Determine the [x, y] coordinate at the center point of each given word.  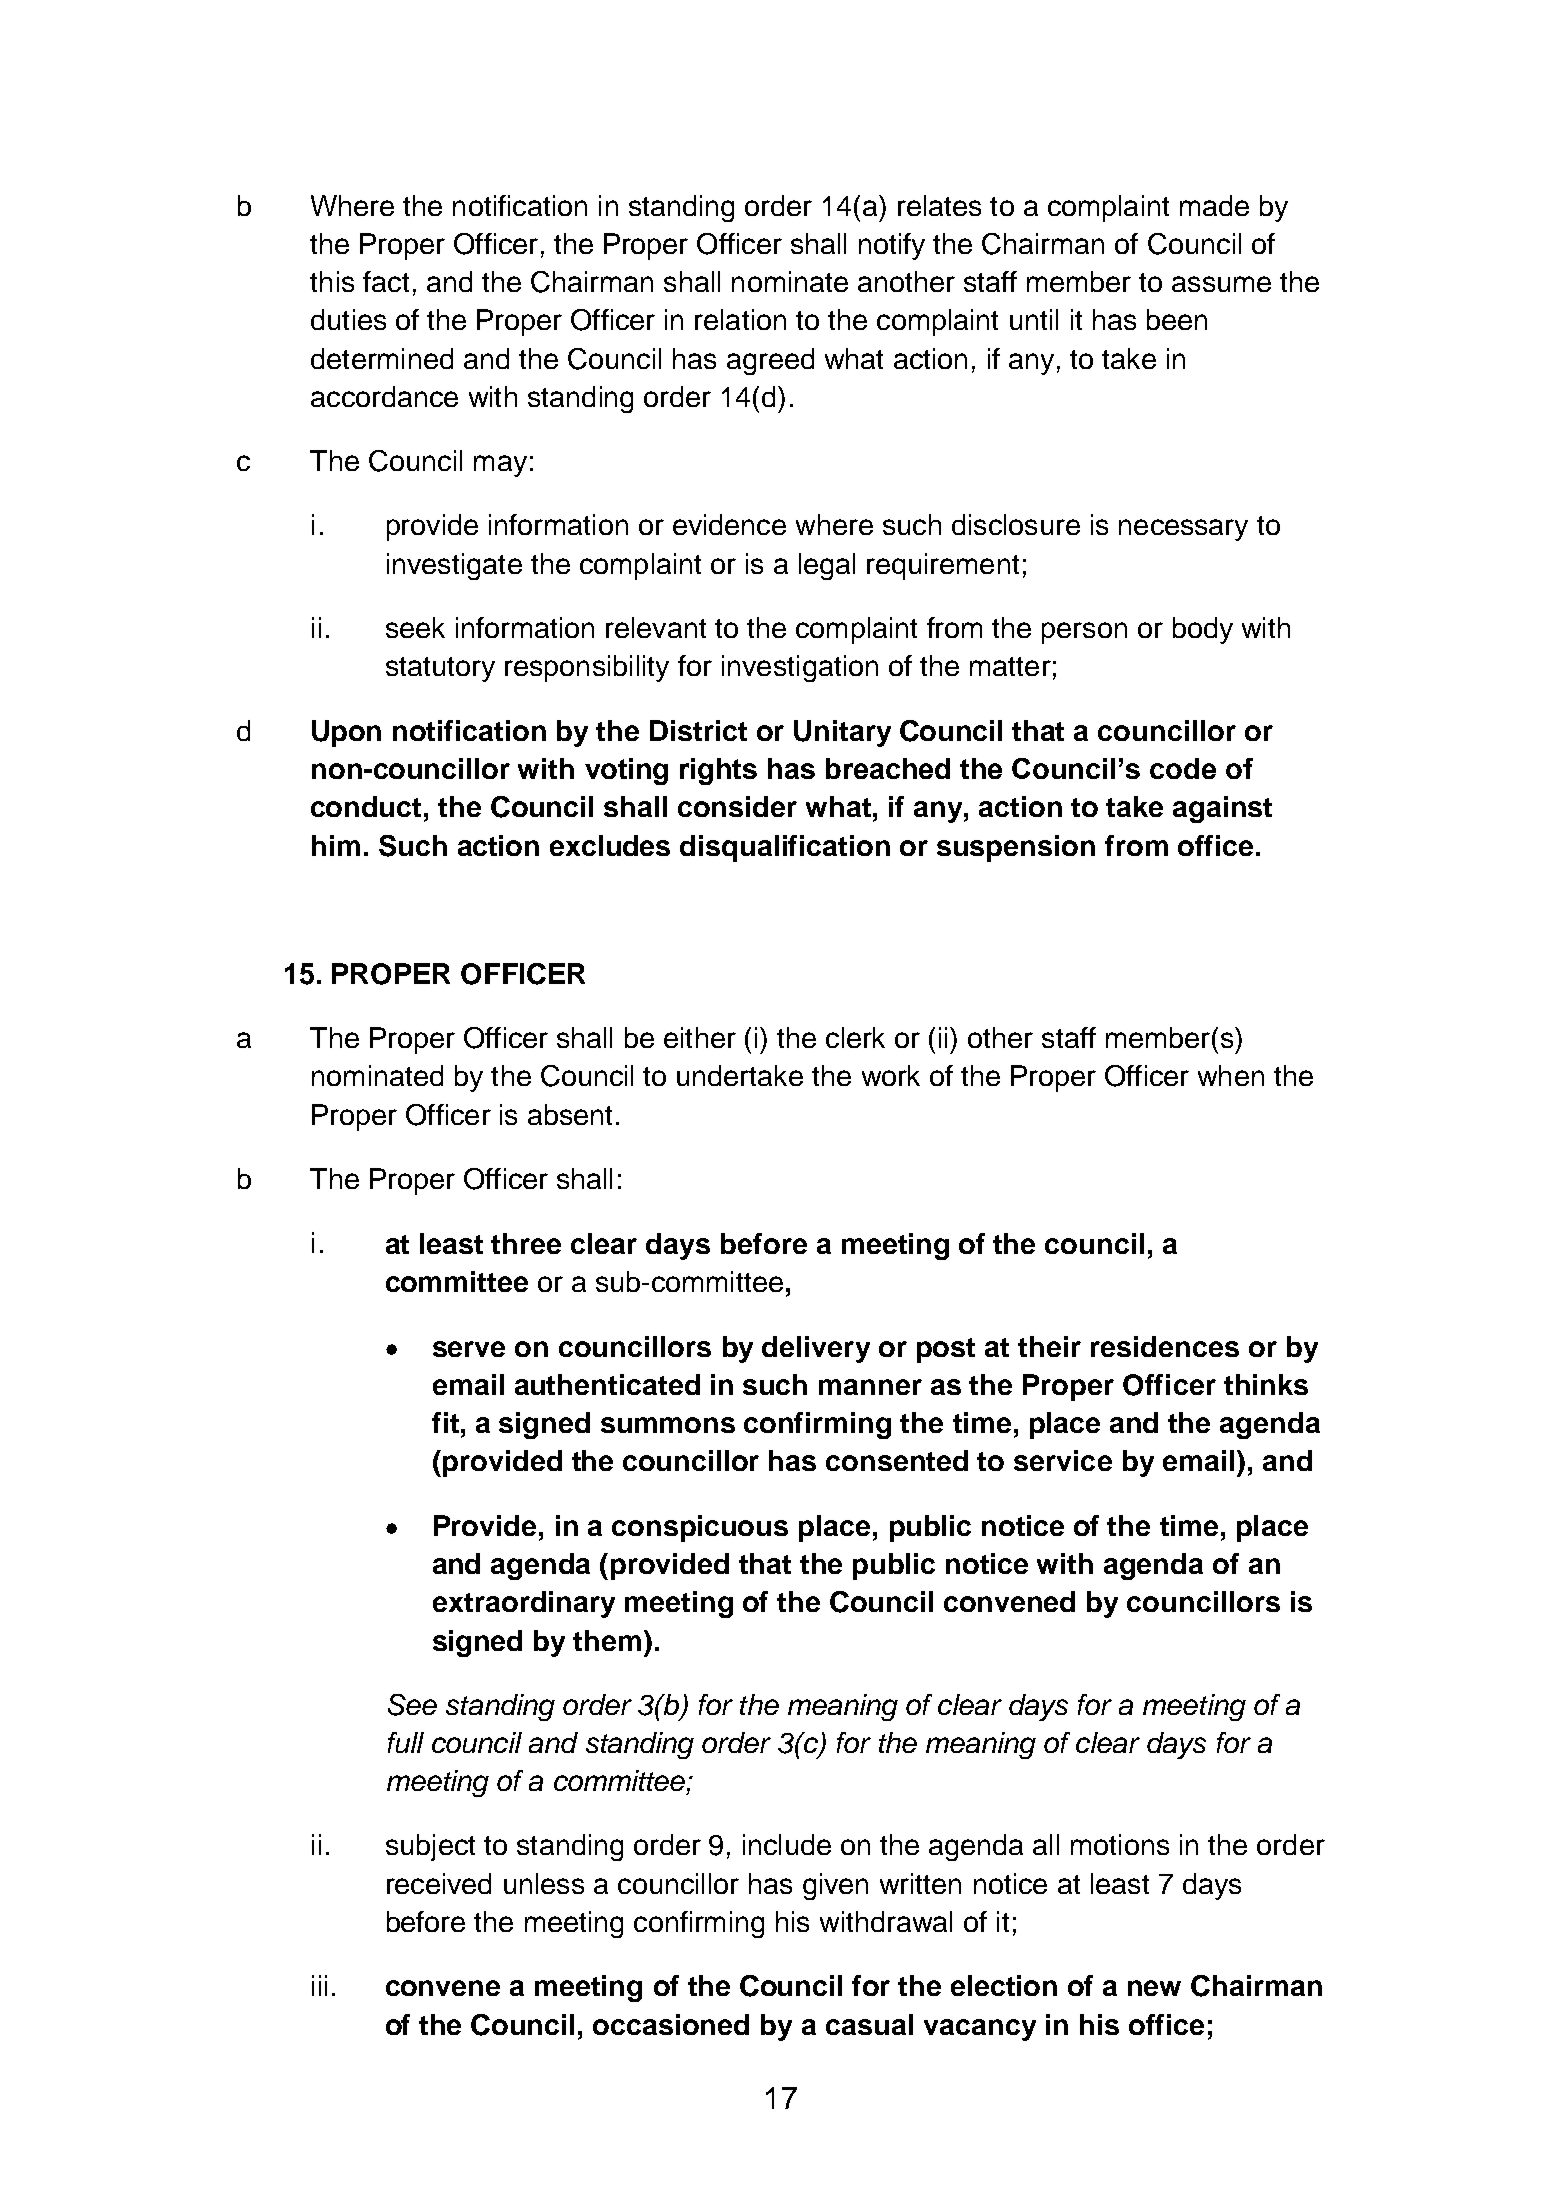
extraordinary [524, 1604]
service [1063, 1460]
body [1203, 630]
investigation [800, 668]
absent [570, 1114]
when [1231, 1075]
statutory [440, 669]
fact [386, 281]
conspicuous [700, 1528]
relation [740, 319]
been [1177, 319]
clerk [855, 1037]
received [439, 1883]
